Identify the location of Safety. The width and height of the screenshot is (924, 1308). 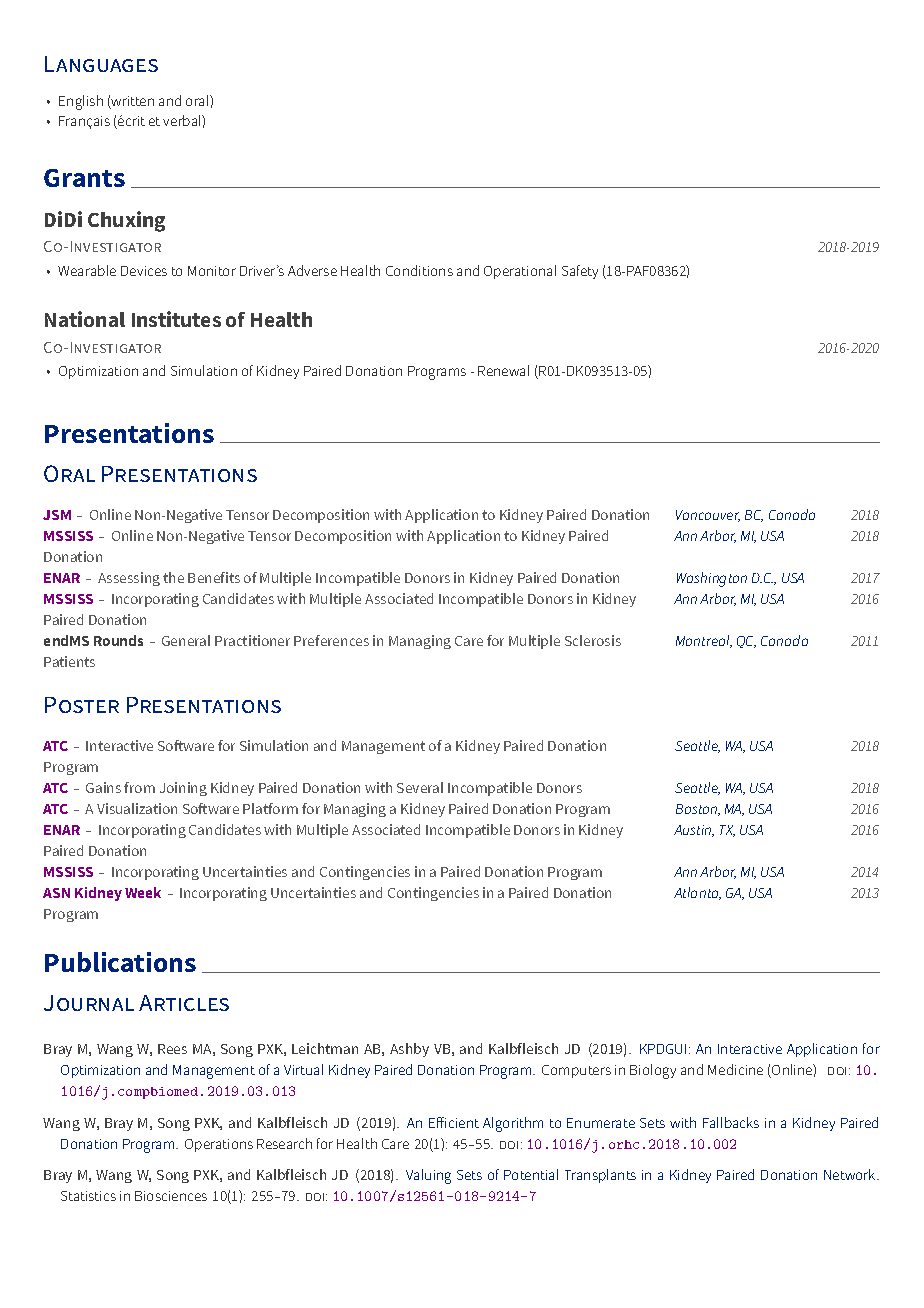
(580, 272).
